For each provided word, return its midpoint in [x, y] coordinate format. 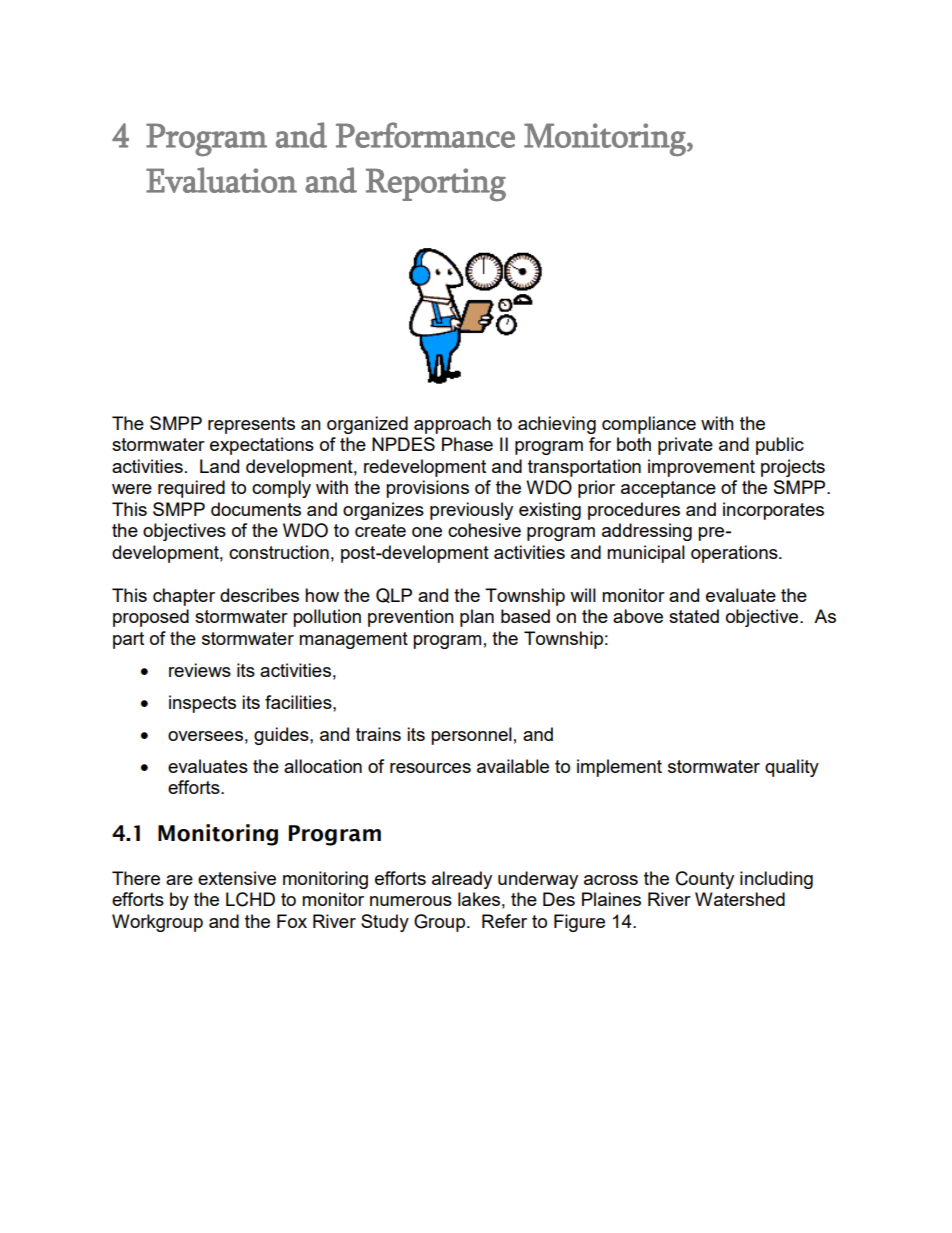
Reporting [436, 185]
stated [694, 616]
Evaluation [221, 180]
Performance [425, 135]
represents [251, 425]
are [179, 880]
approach [452, 425]
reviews [200, 670]
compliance [649, 425]
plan [477, 618]
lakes [479, 899]
